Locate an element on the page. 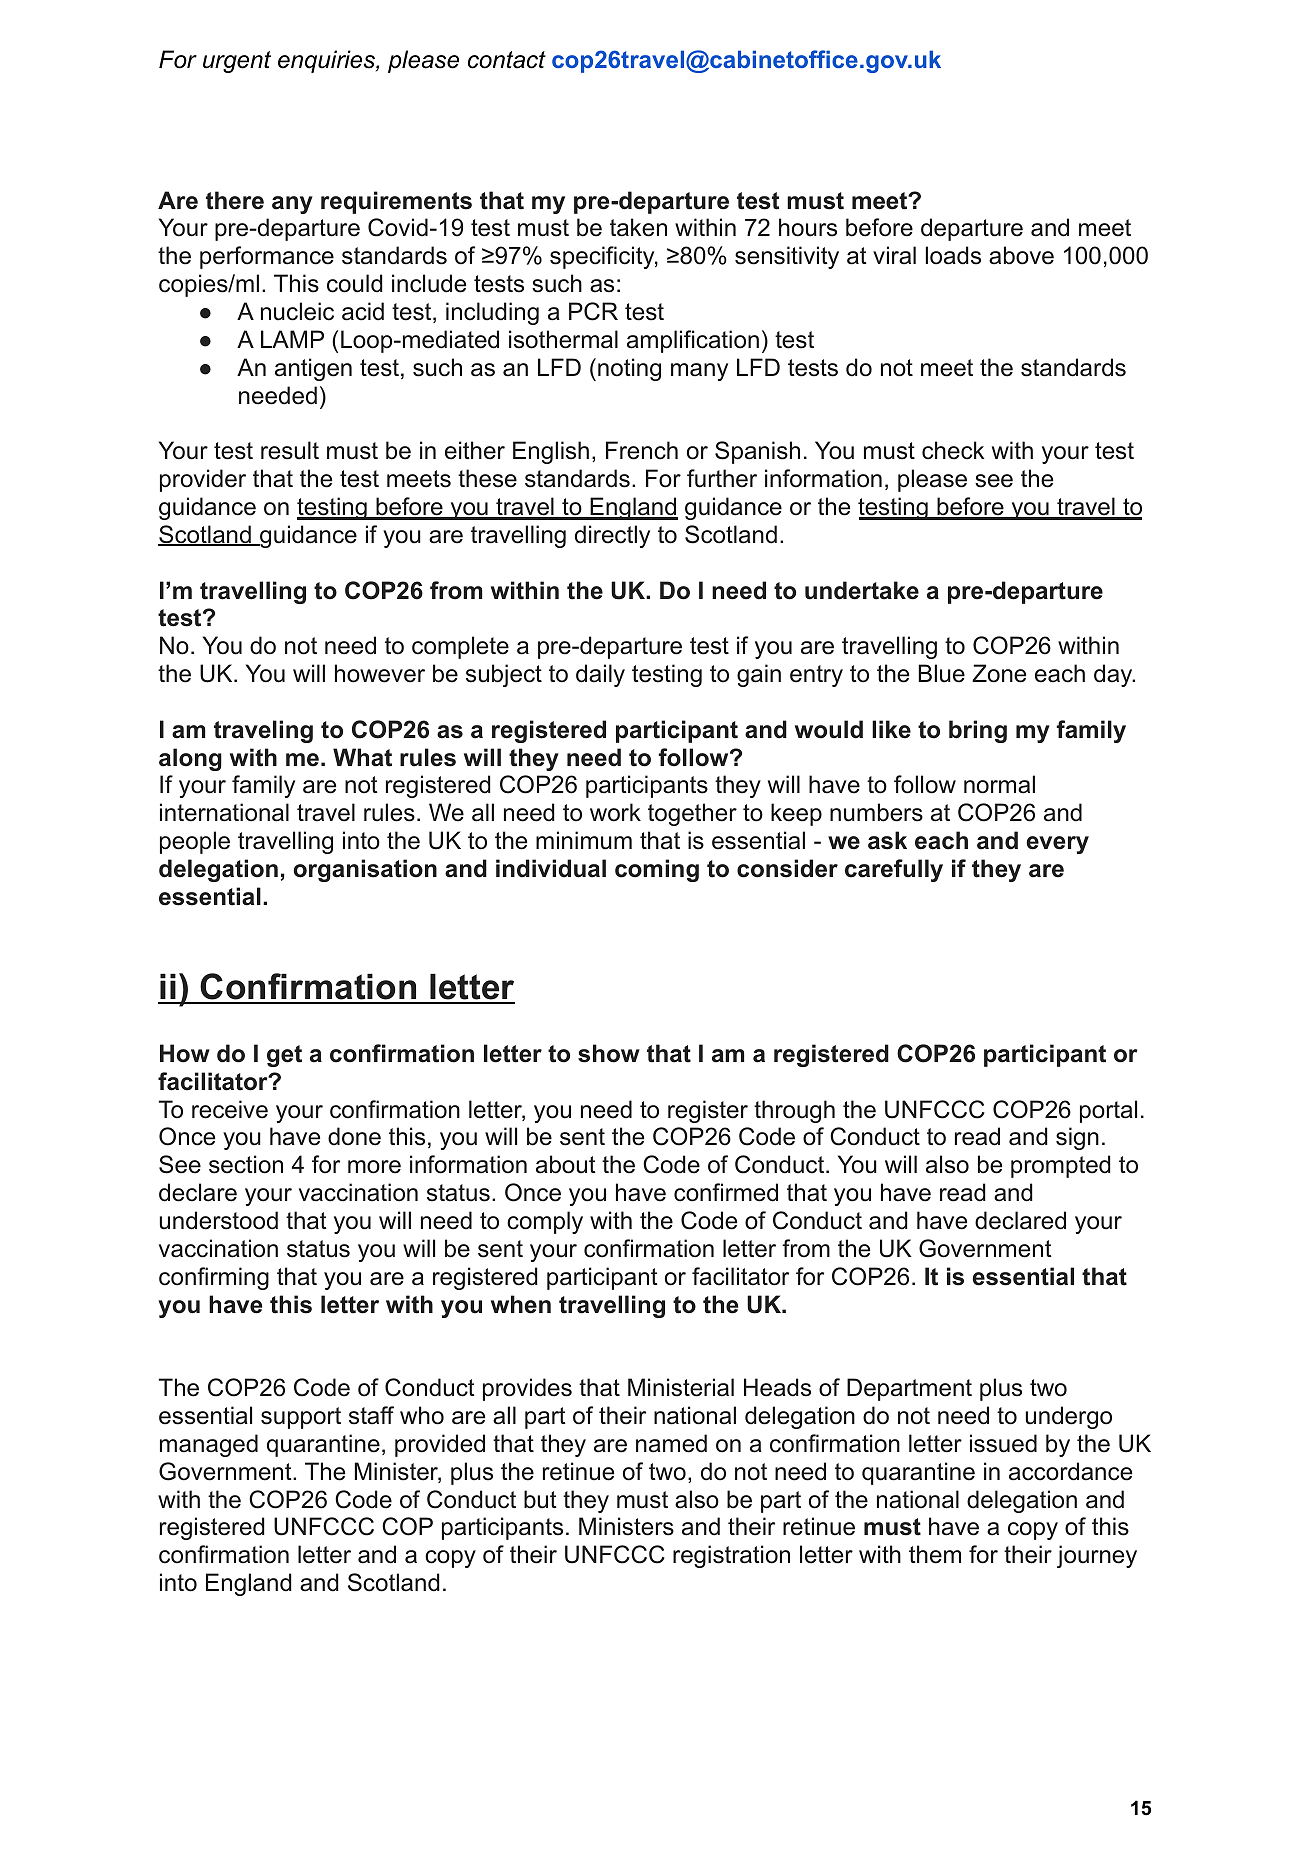 Image resolution: width=1312 pixels, height=1854 pixels. urgent is located at coordinates (237, 62).
